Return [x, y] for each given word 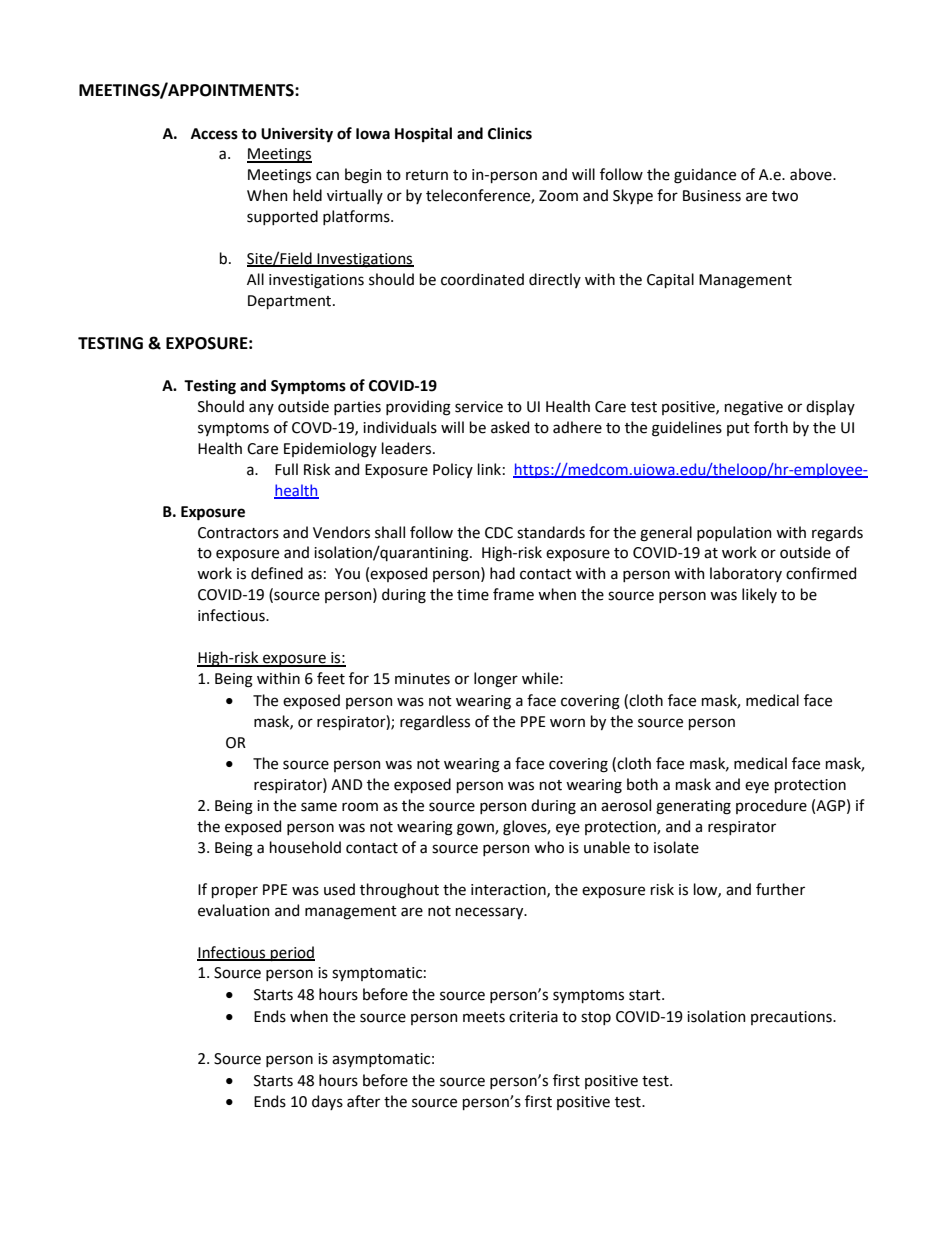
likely [759, 595]
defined [277, 573]
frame [513, 594]
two [785, 196]
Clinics [510, 133]
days [327, 1102]
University [297, 135]
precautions [792, 1018]
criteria [533, 1017]
